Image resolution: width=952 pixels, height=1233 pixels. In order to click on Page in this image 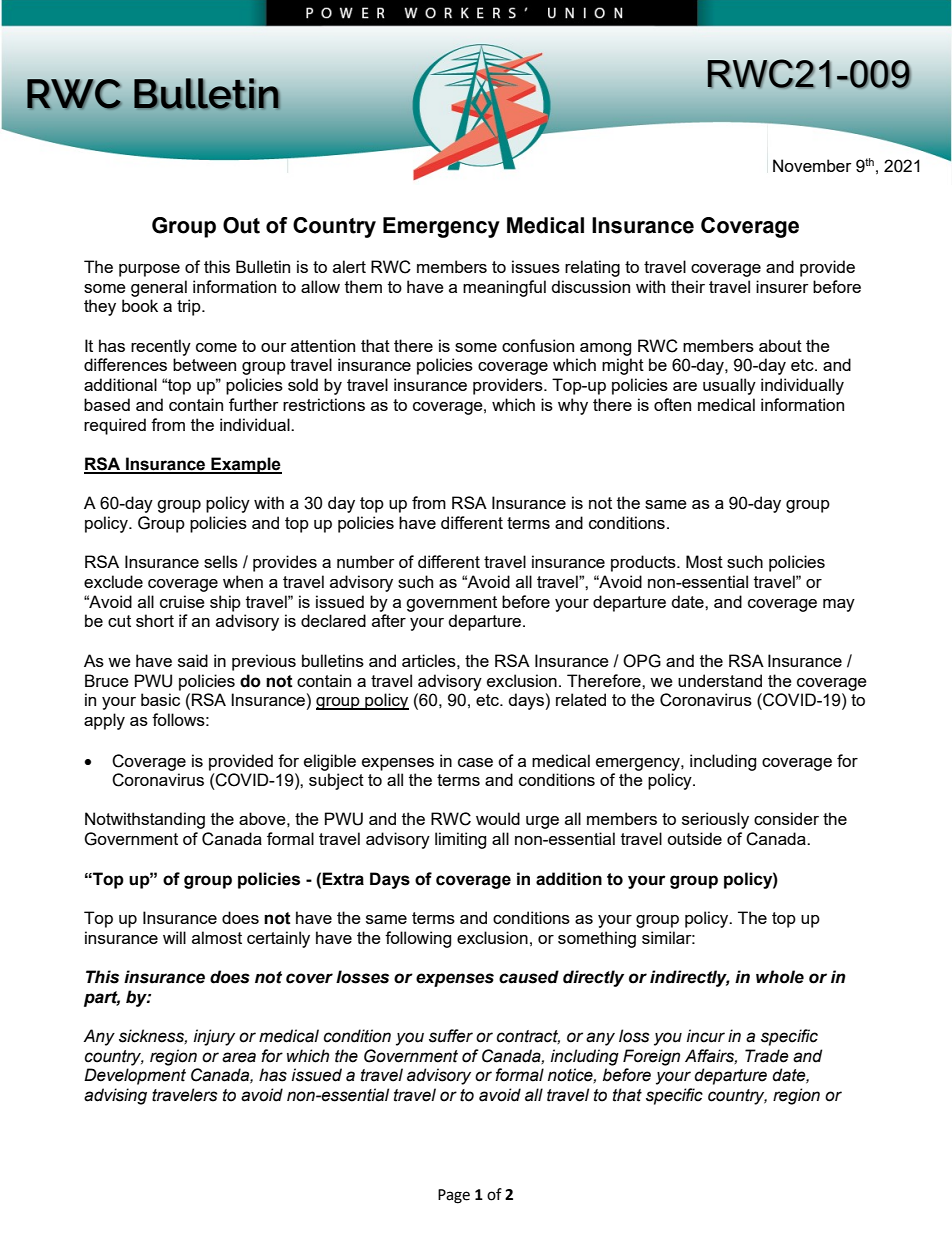, I will do `click(454, 1196)`.
